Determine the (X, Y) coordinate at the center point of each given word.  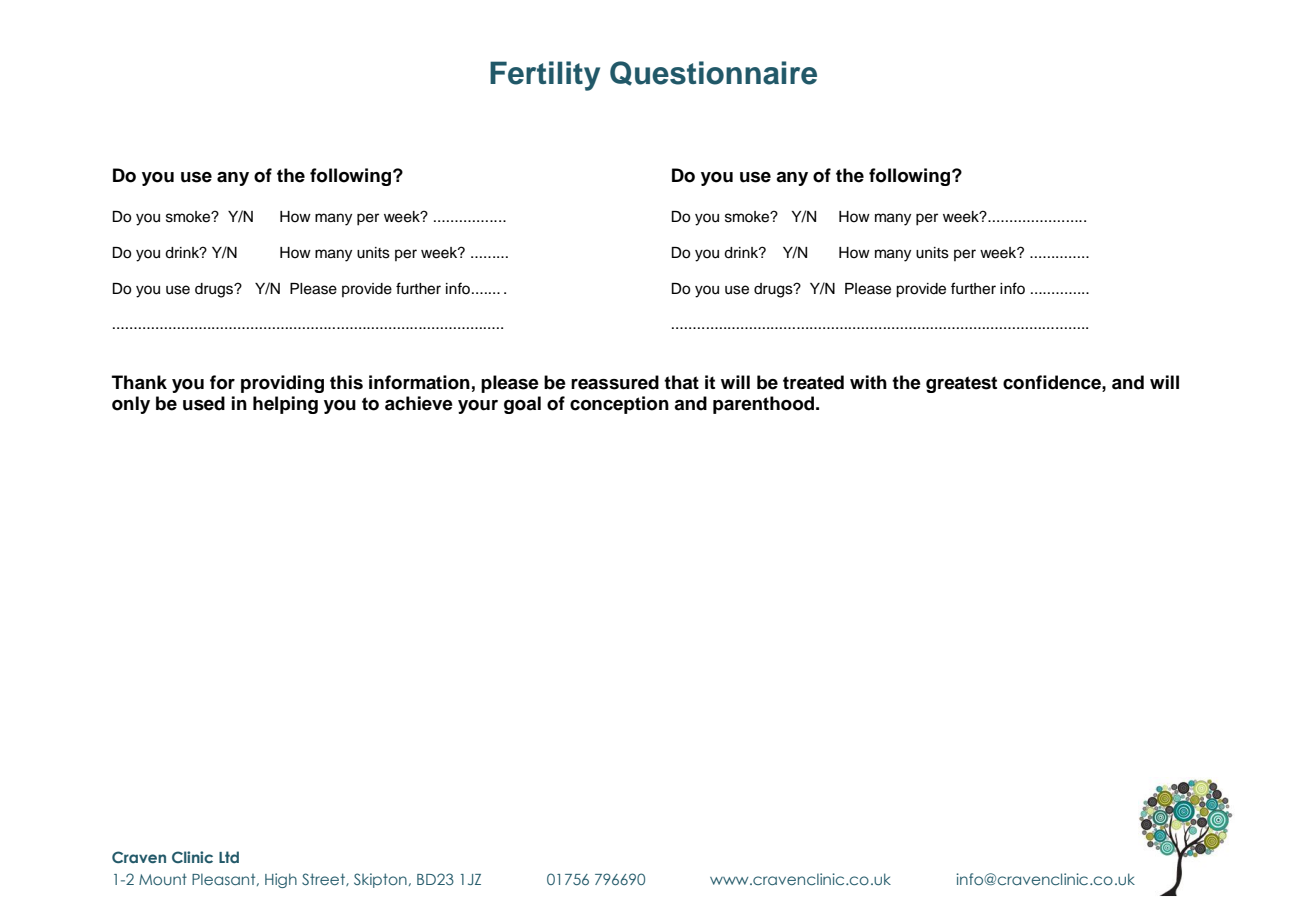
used (204, 403)
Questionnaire (713, 73)
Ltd (229, 857)
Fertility (545, 76)
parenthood (765, 405)
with (868, 382)
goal (522, 405)
